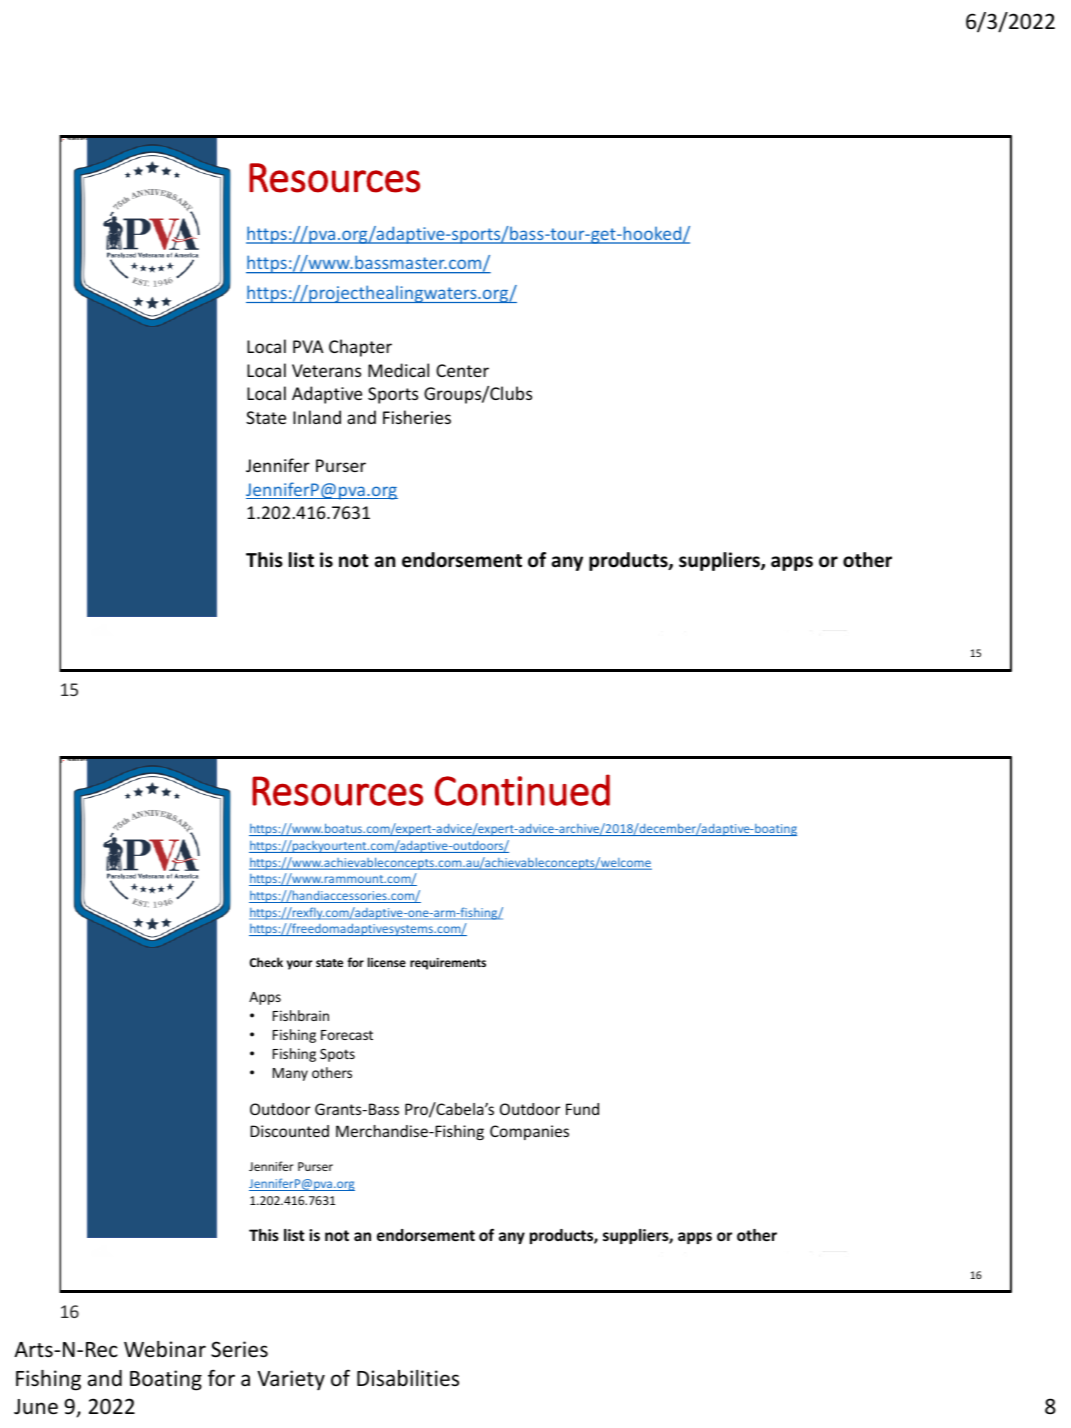 The width and height of the document is (1071, 1428). What do you see at coordinates (529, 1132) in the document?
I see `Companies` at bounding box center [529, 1132].
